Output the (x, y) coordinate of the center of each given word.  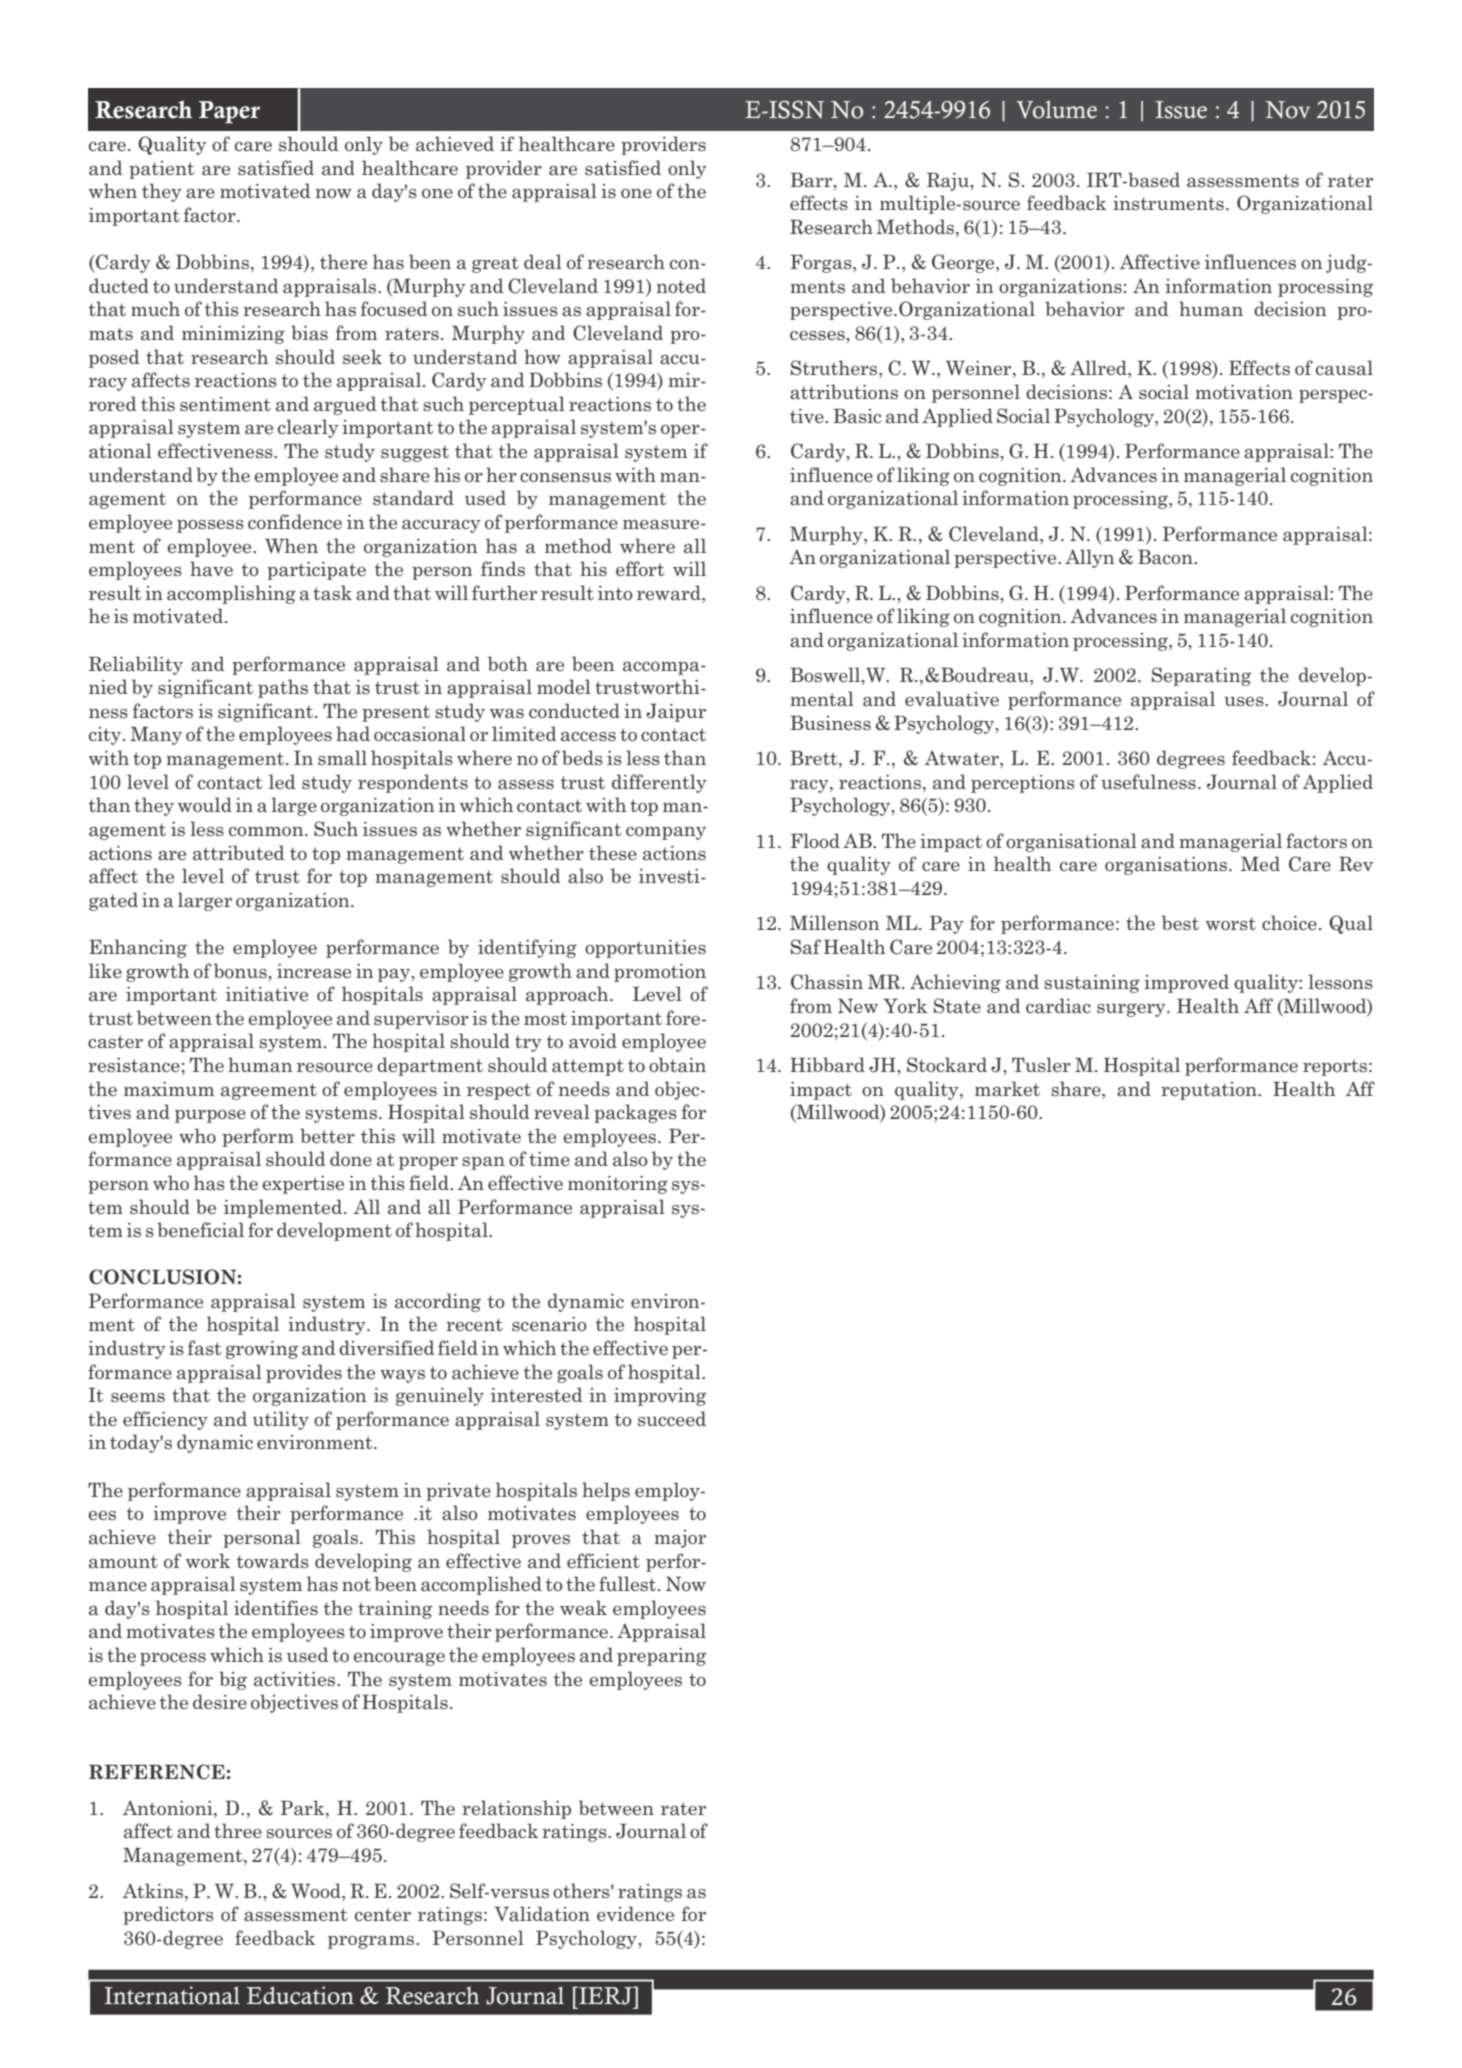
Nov (1287, 110)
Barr (812, 180)
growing (262, 1350)
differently (659, 783)
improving (660, 1397)
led (282, 781)
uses (1245, 701)
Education (300, 1995)
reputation (1210, 1091)
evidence (635, 1913)
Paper (229, 112)
